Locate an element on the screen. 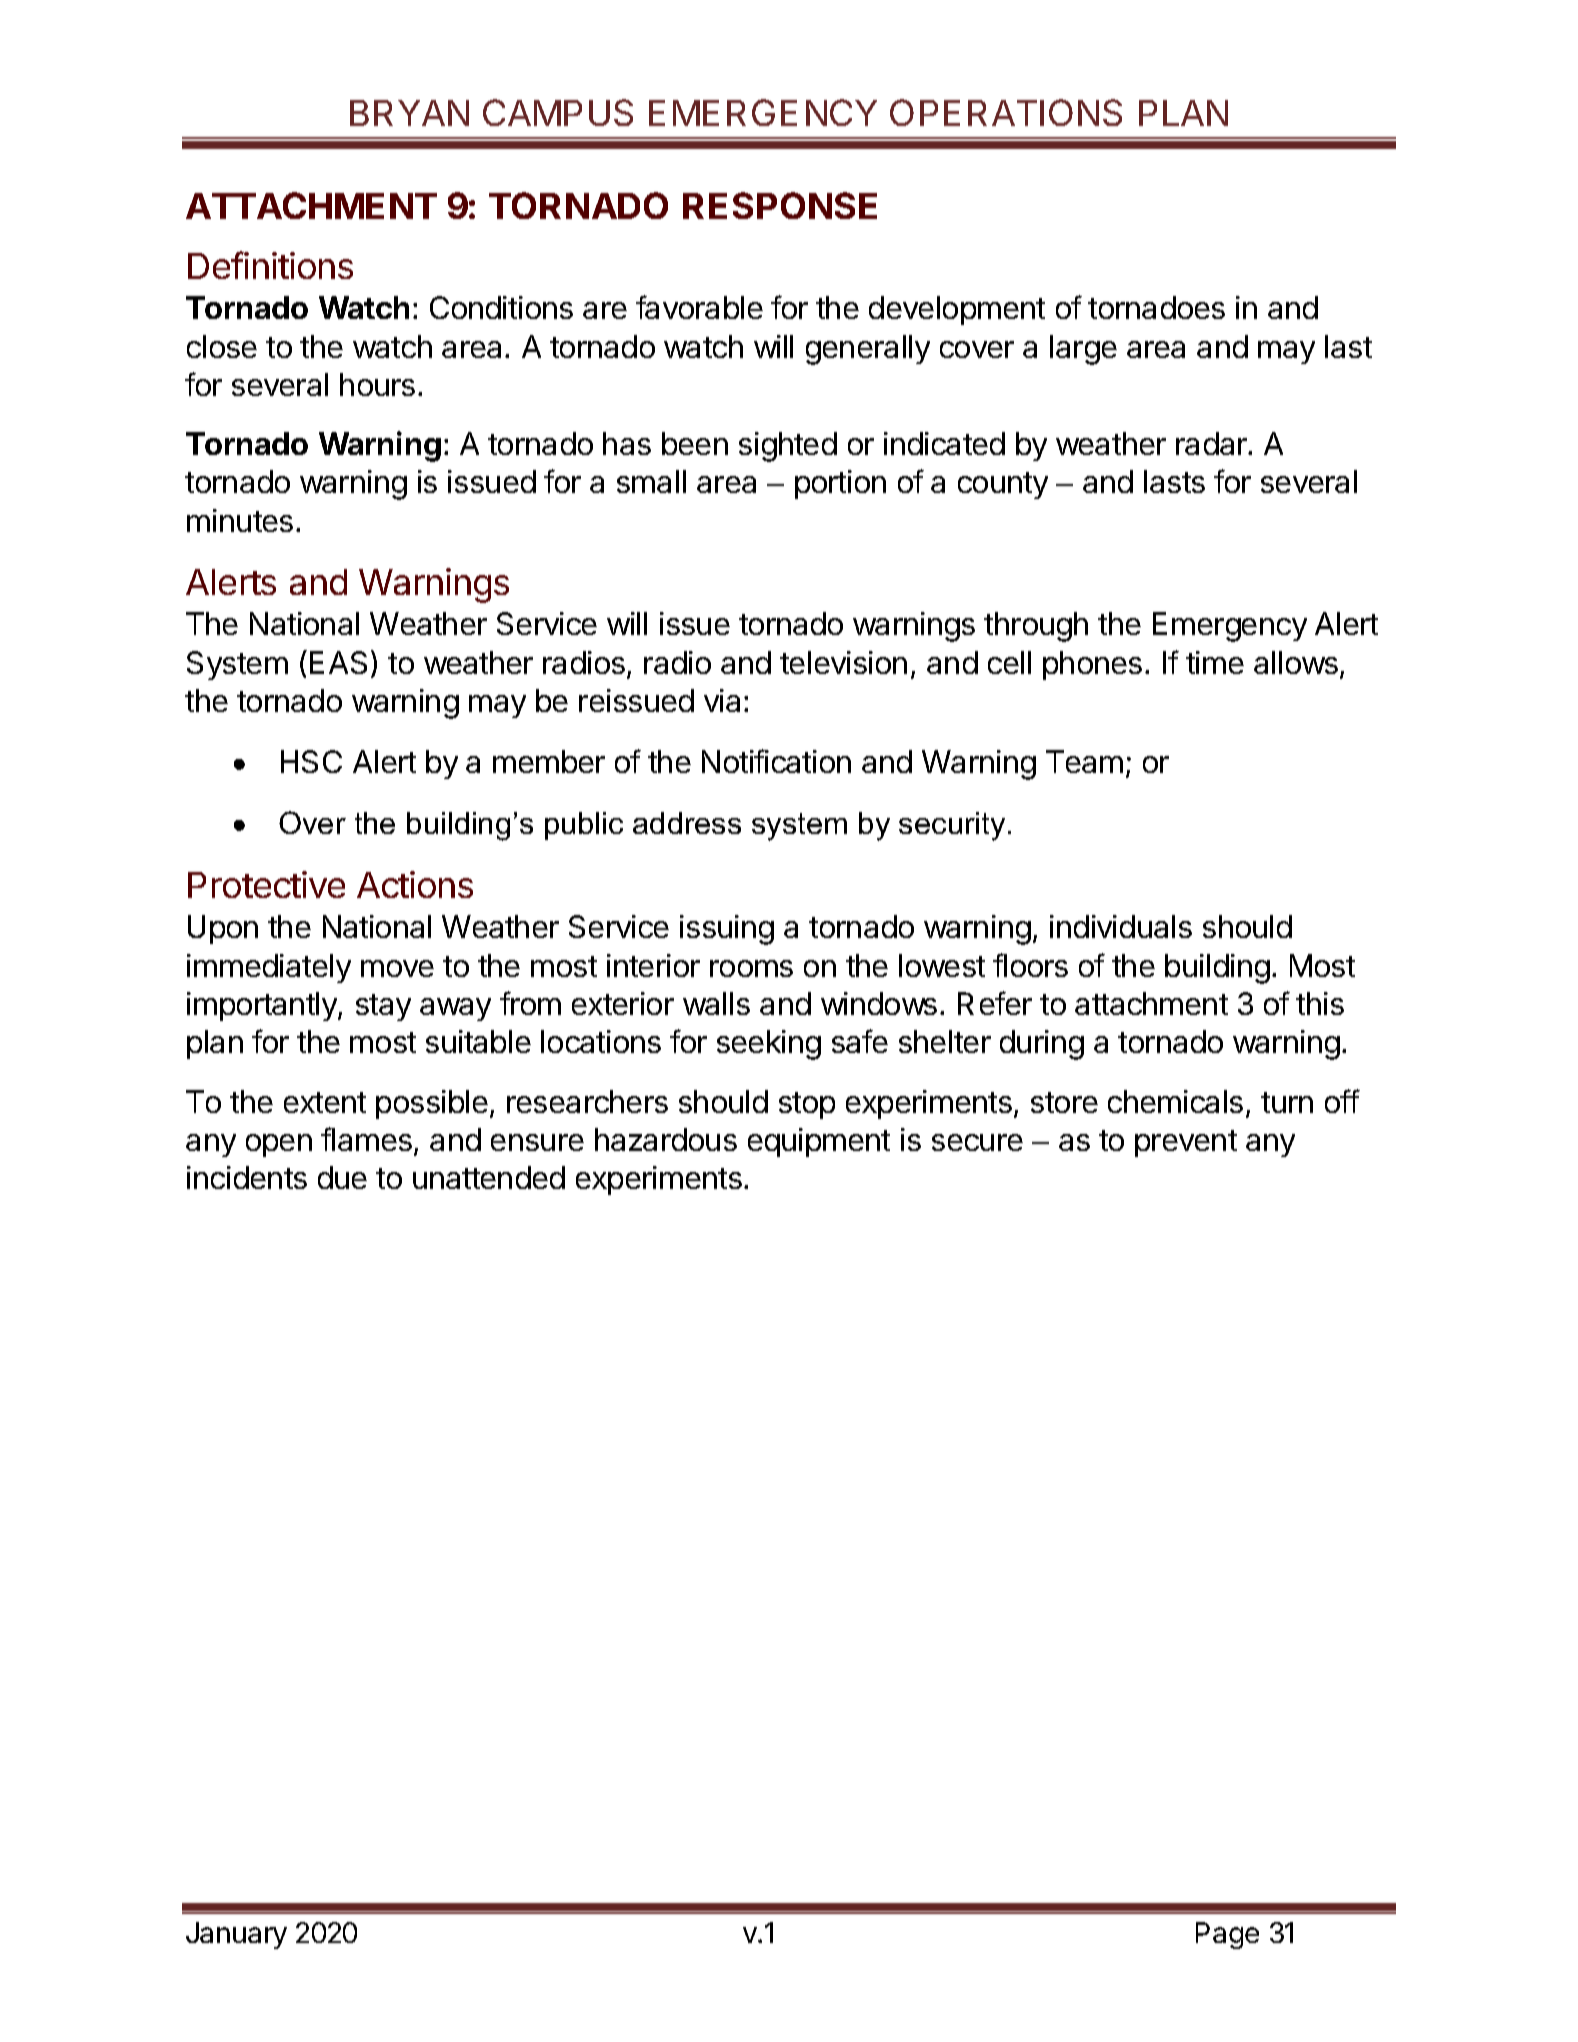  time is located at coordinates (1215, 662).
